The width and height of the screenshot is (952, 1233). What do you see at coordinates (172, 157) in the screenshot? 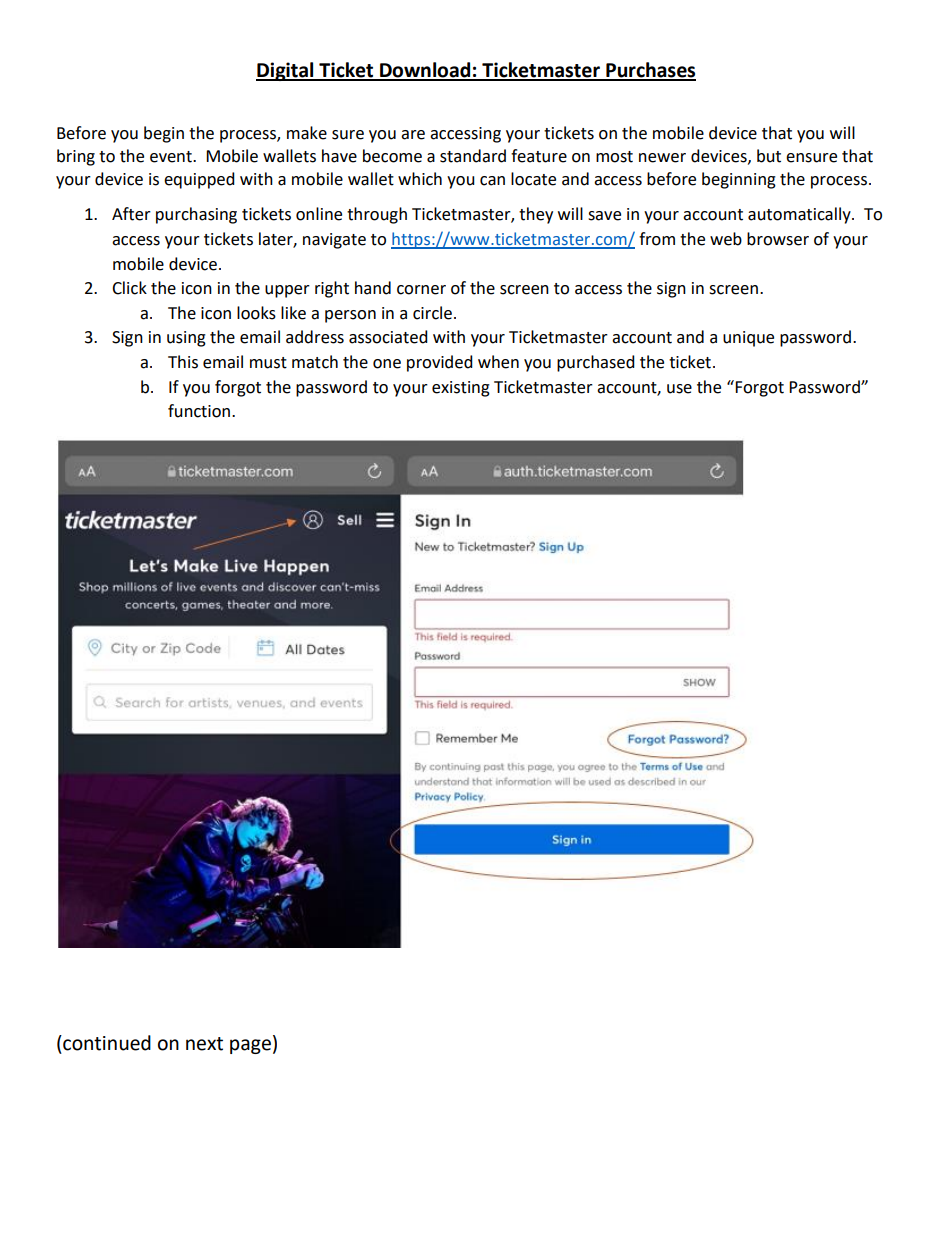
I see `event` at bounding box center [172, 157].
